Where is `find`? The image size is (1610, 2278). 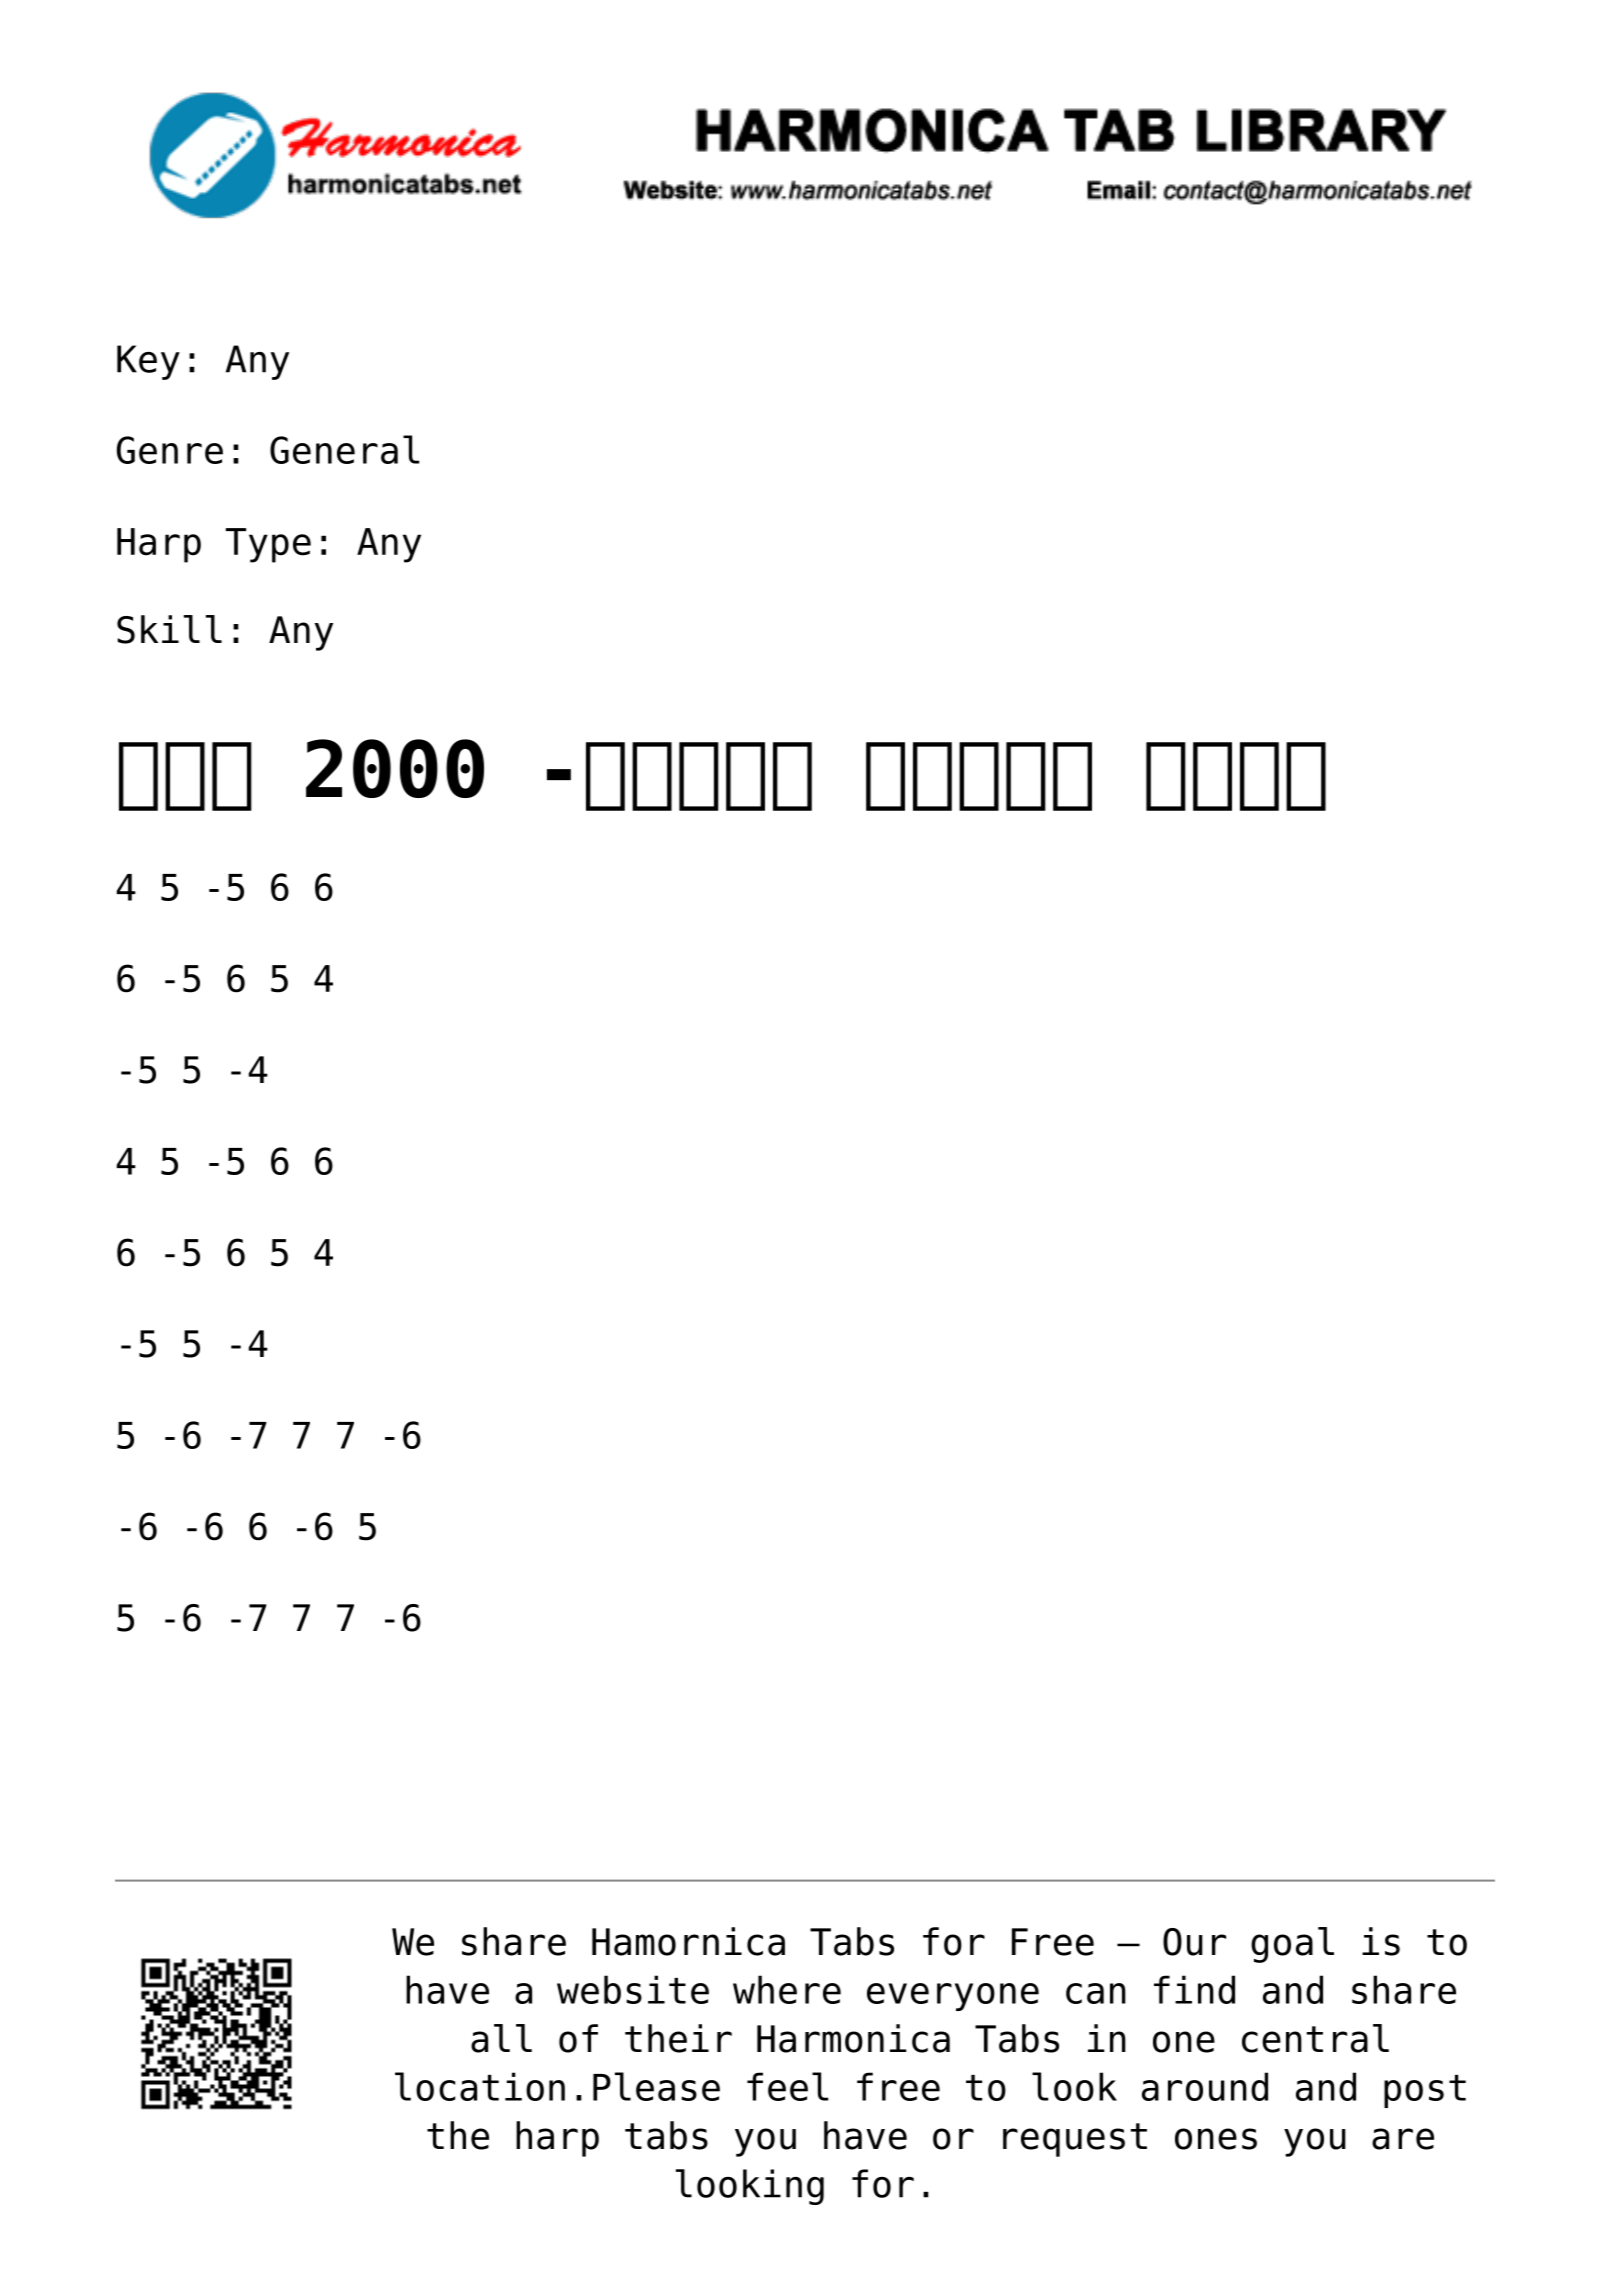 find is located at coordinates (1194, 1989).
